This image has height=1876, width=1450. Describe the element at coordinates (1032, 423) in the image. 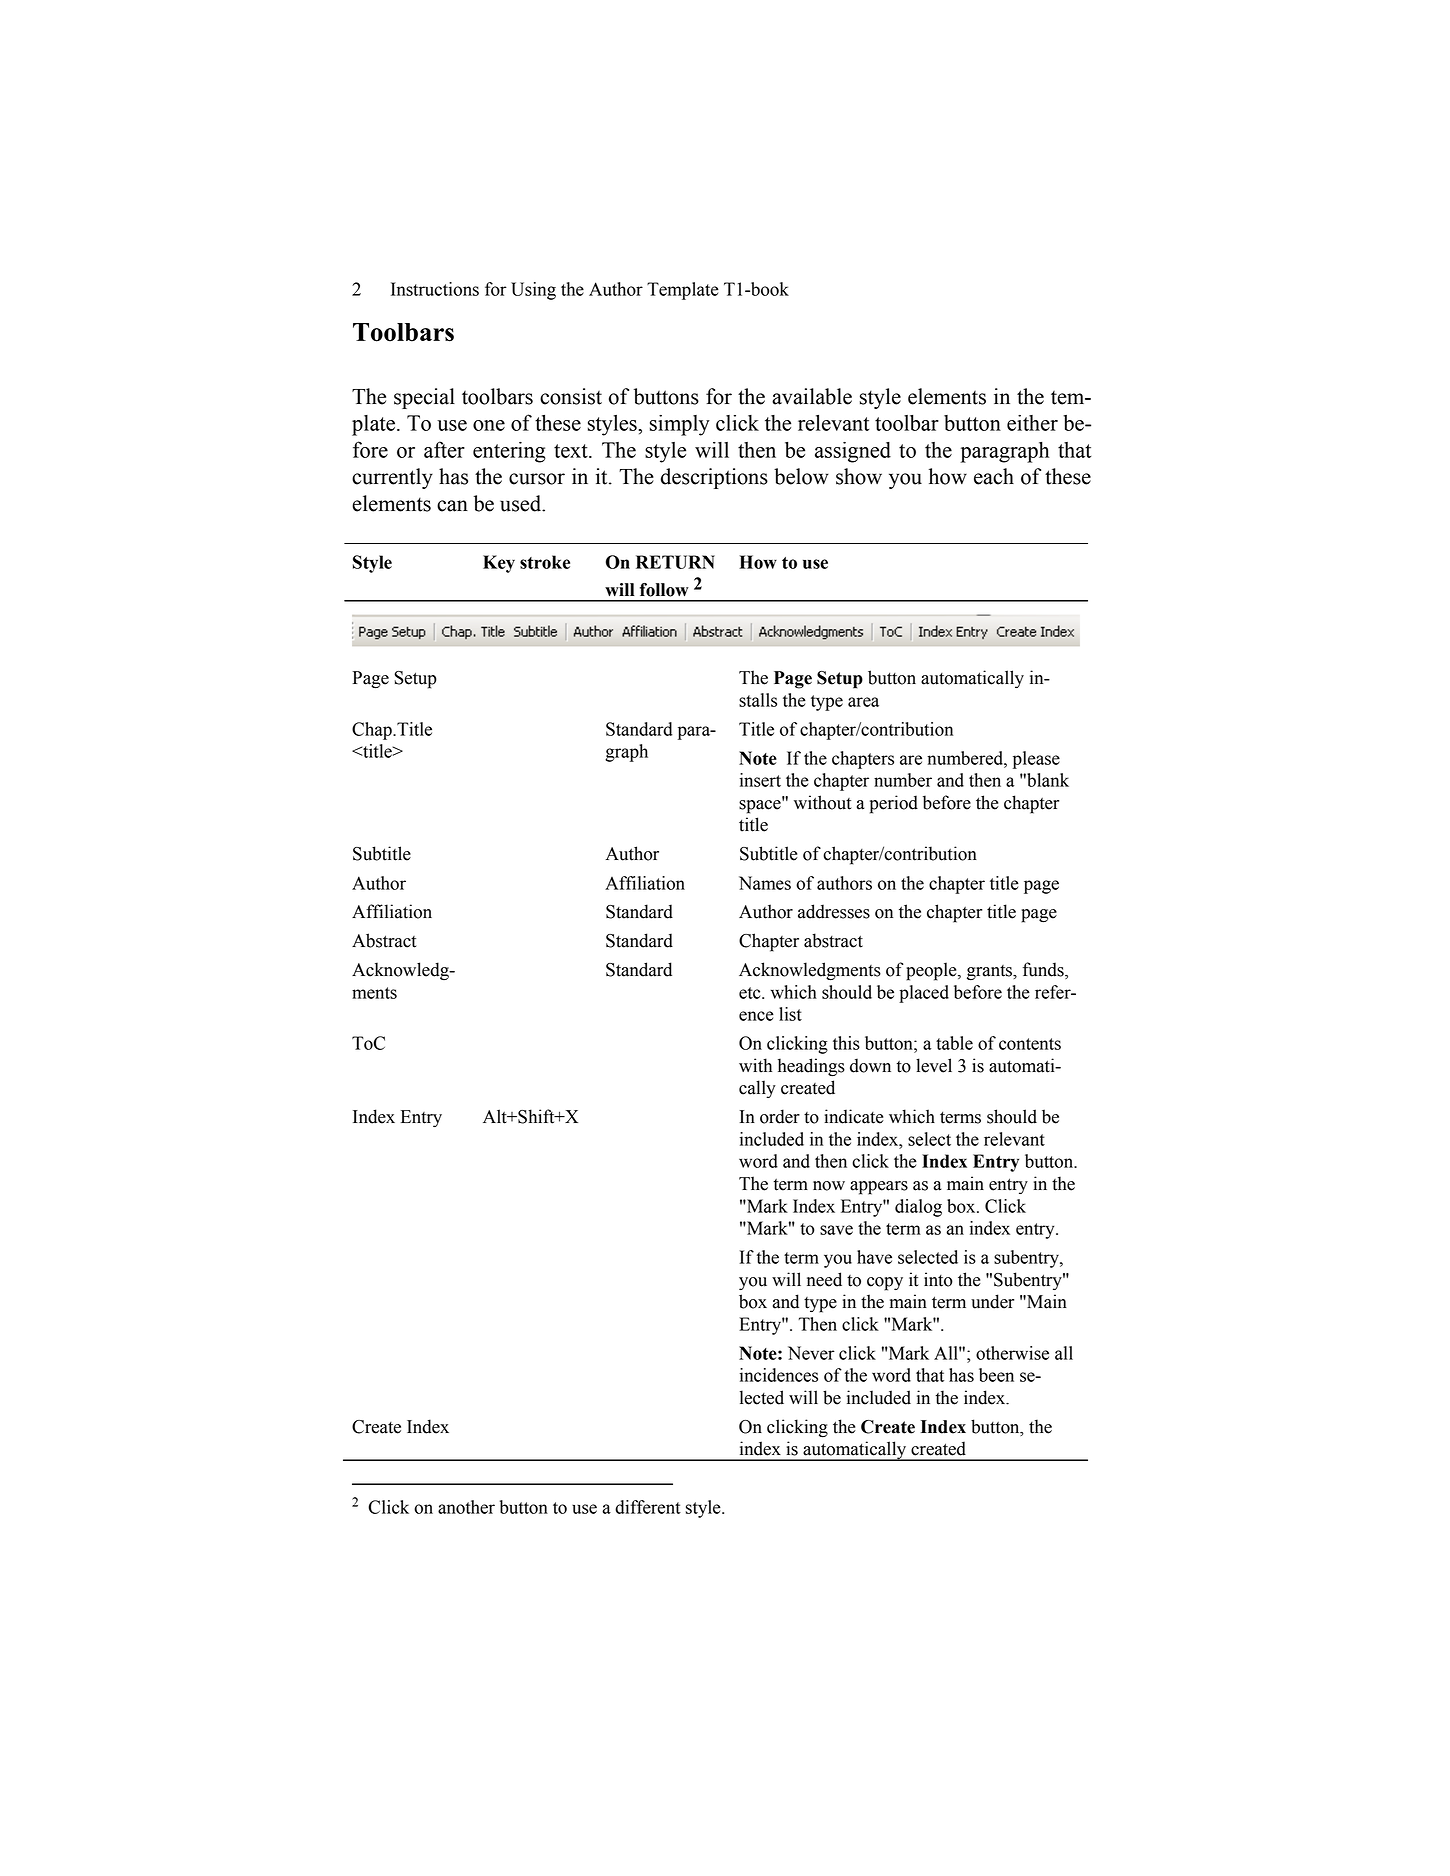

I see `either` at that location.
